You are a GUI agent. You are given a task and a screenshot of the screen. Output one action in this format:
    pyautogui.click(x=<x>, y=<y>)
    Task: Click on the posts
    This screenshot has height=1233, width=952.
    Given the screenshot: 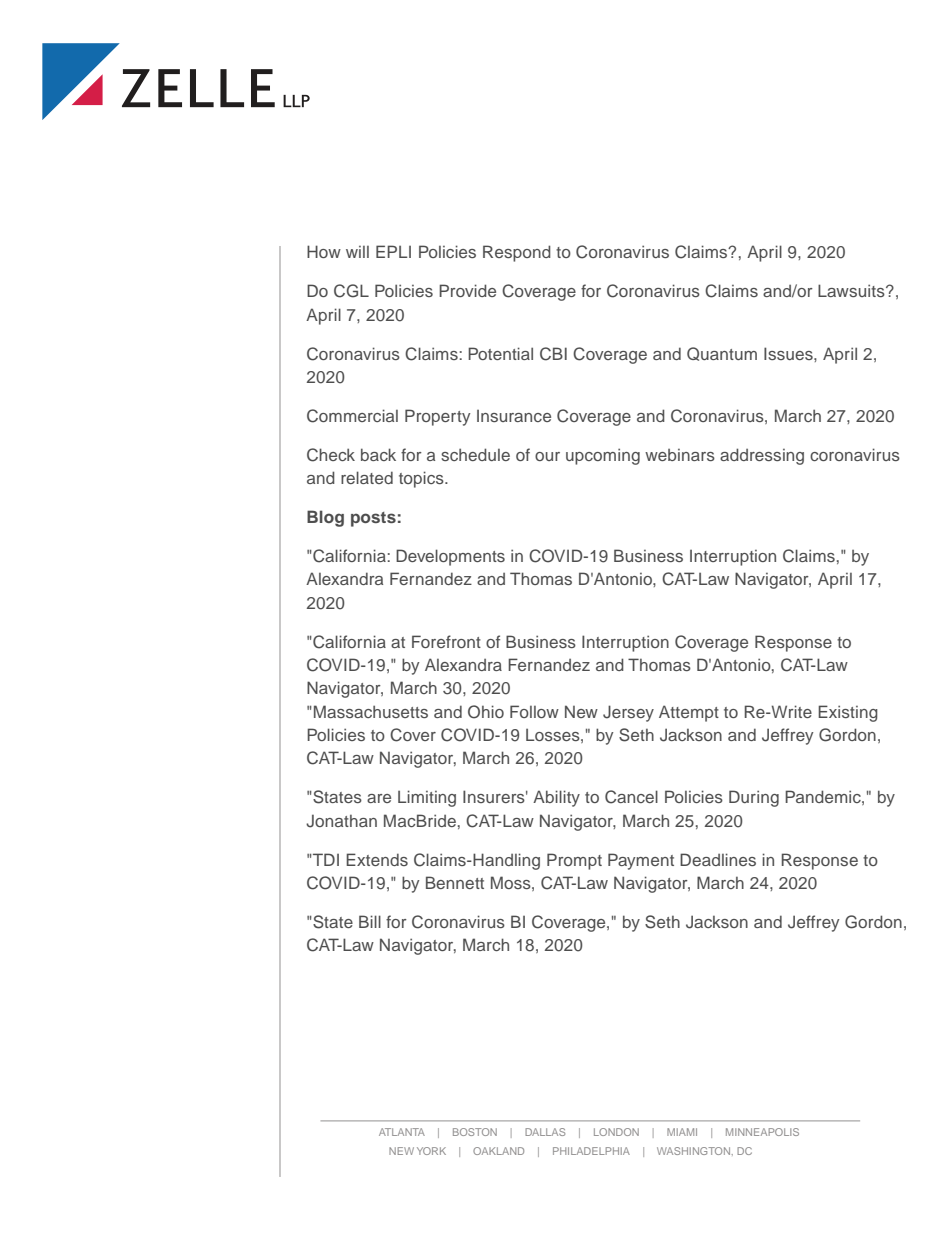 What is the action you would take?
    pyautogui.click(x=373, y=519)
